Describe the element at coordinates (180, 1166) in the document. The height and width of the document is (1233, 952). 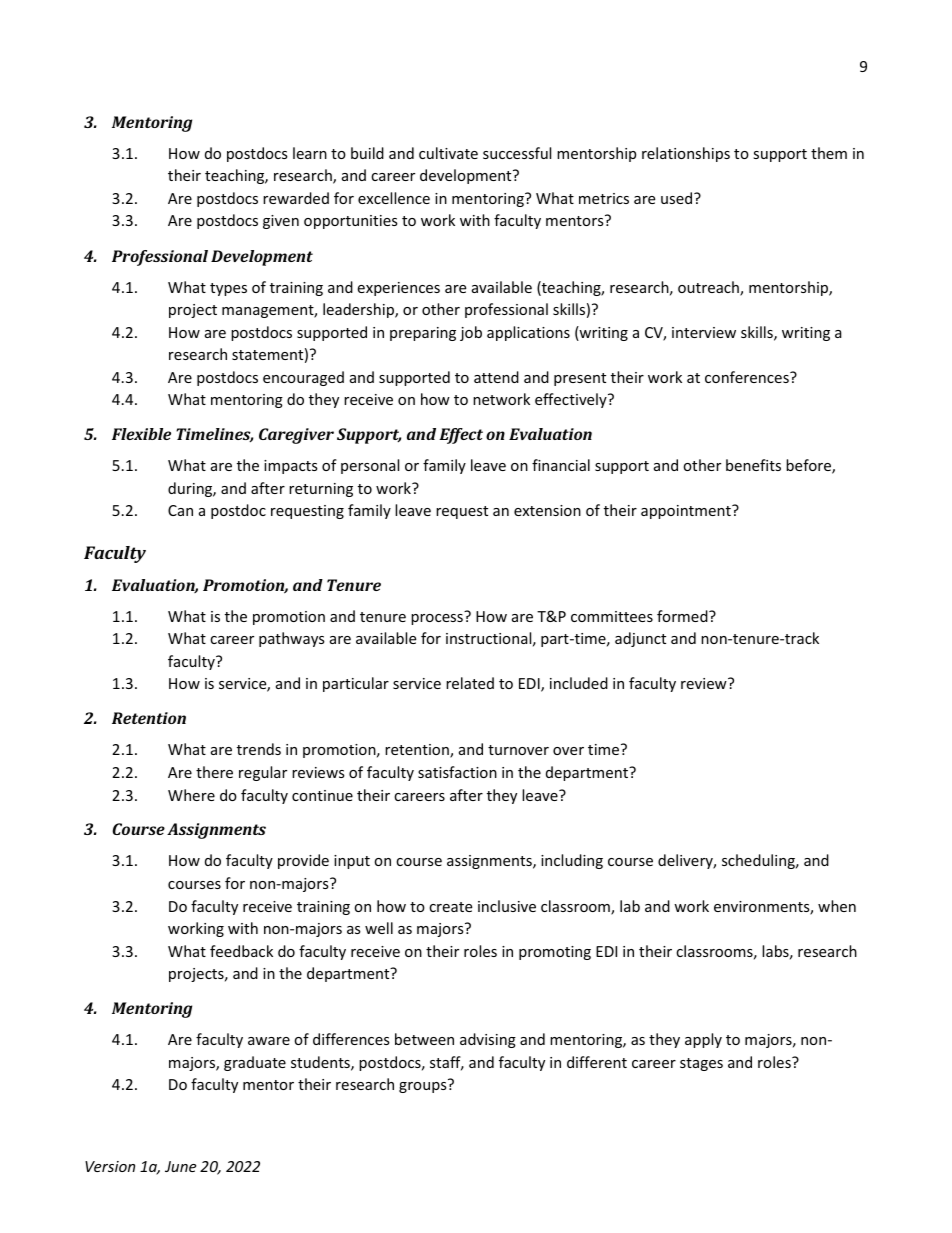
I see `June` at that location.
